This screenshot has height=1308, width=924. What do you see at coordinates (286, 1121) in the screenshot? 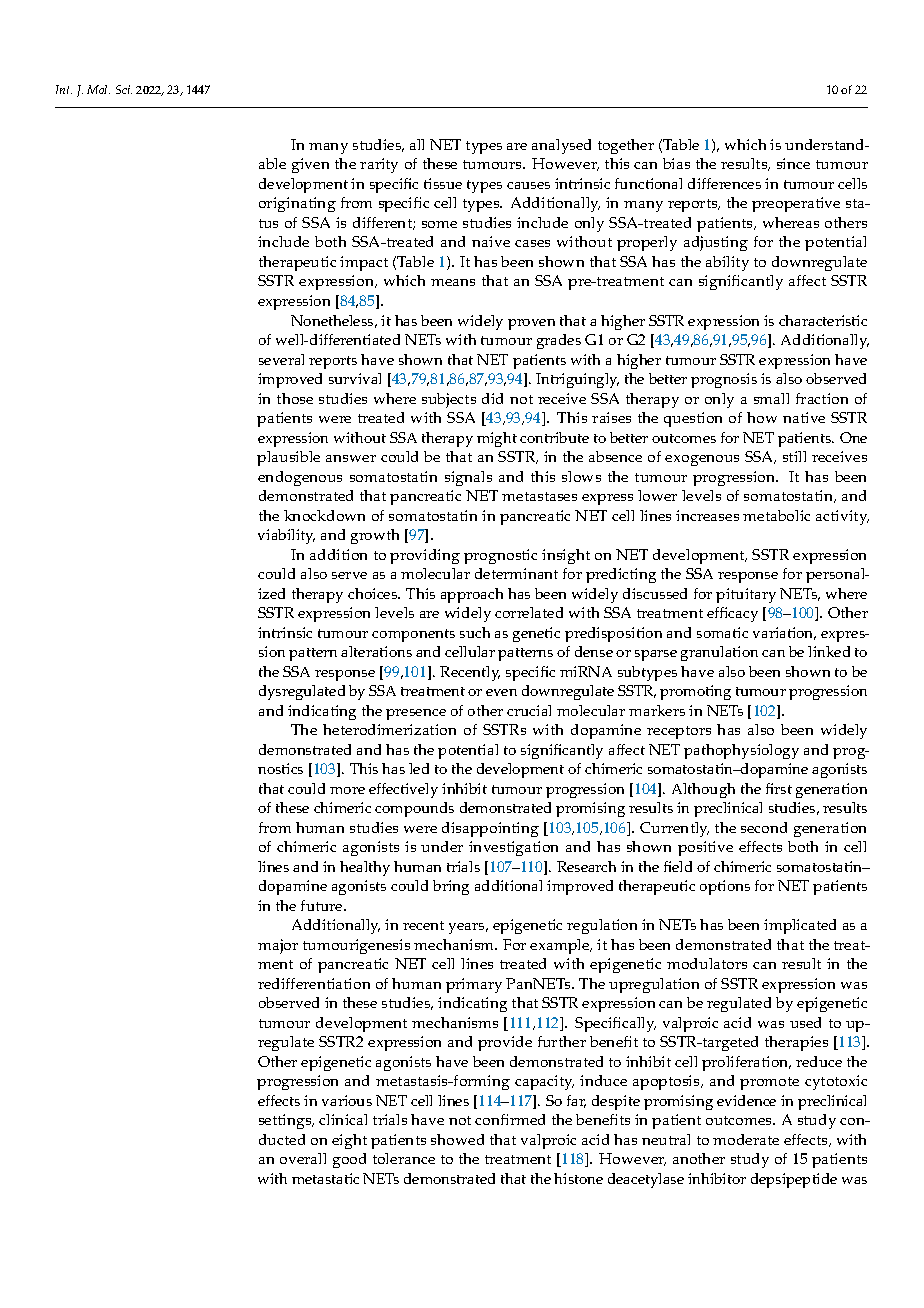
I see `settings` at bounding box center [286, 1121].
